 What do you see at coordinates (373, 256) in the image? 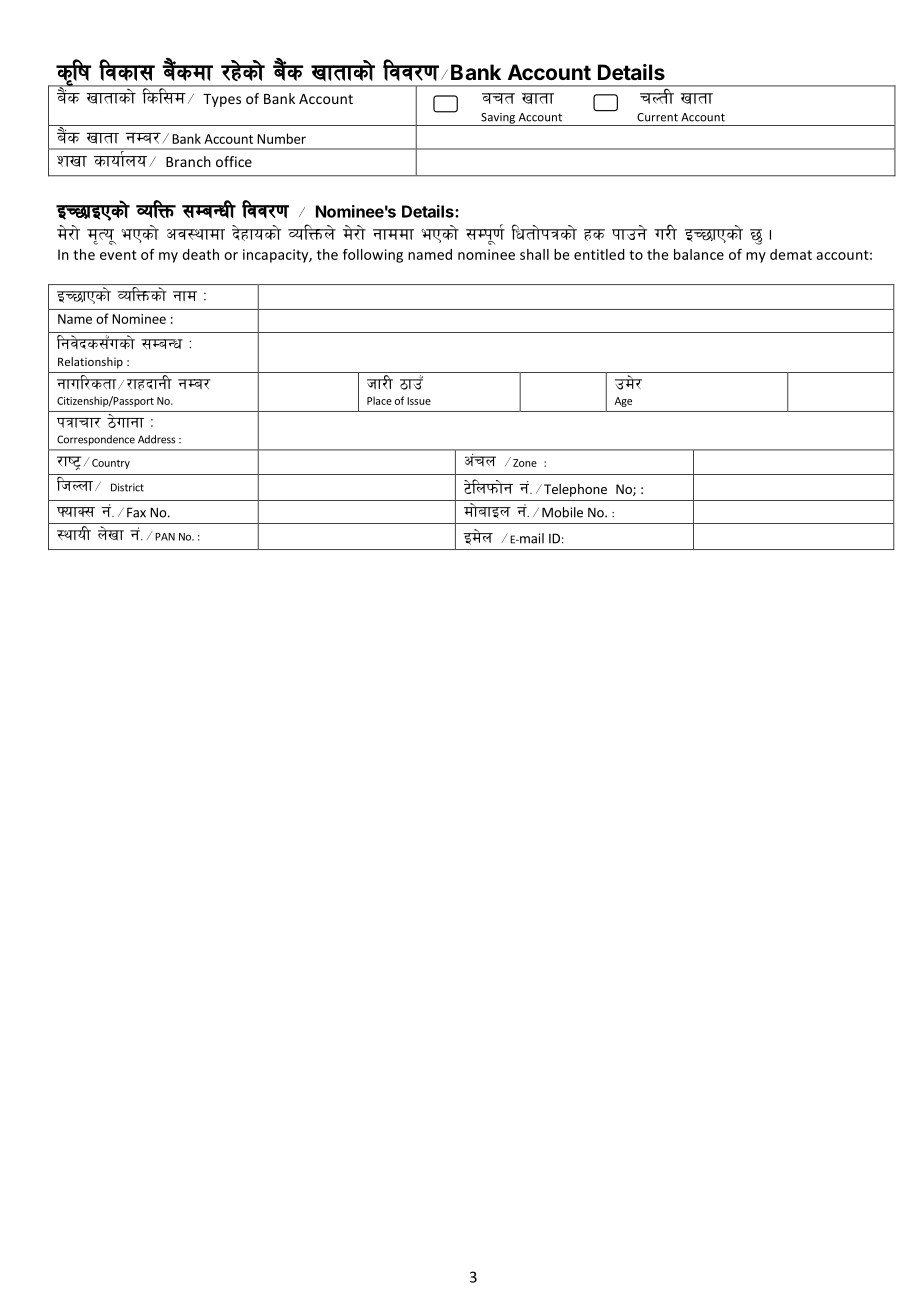
I see `following` at bounding box center [373, 256].
